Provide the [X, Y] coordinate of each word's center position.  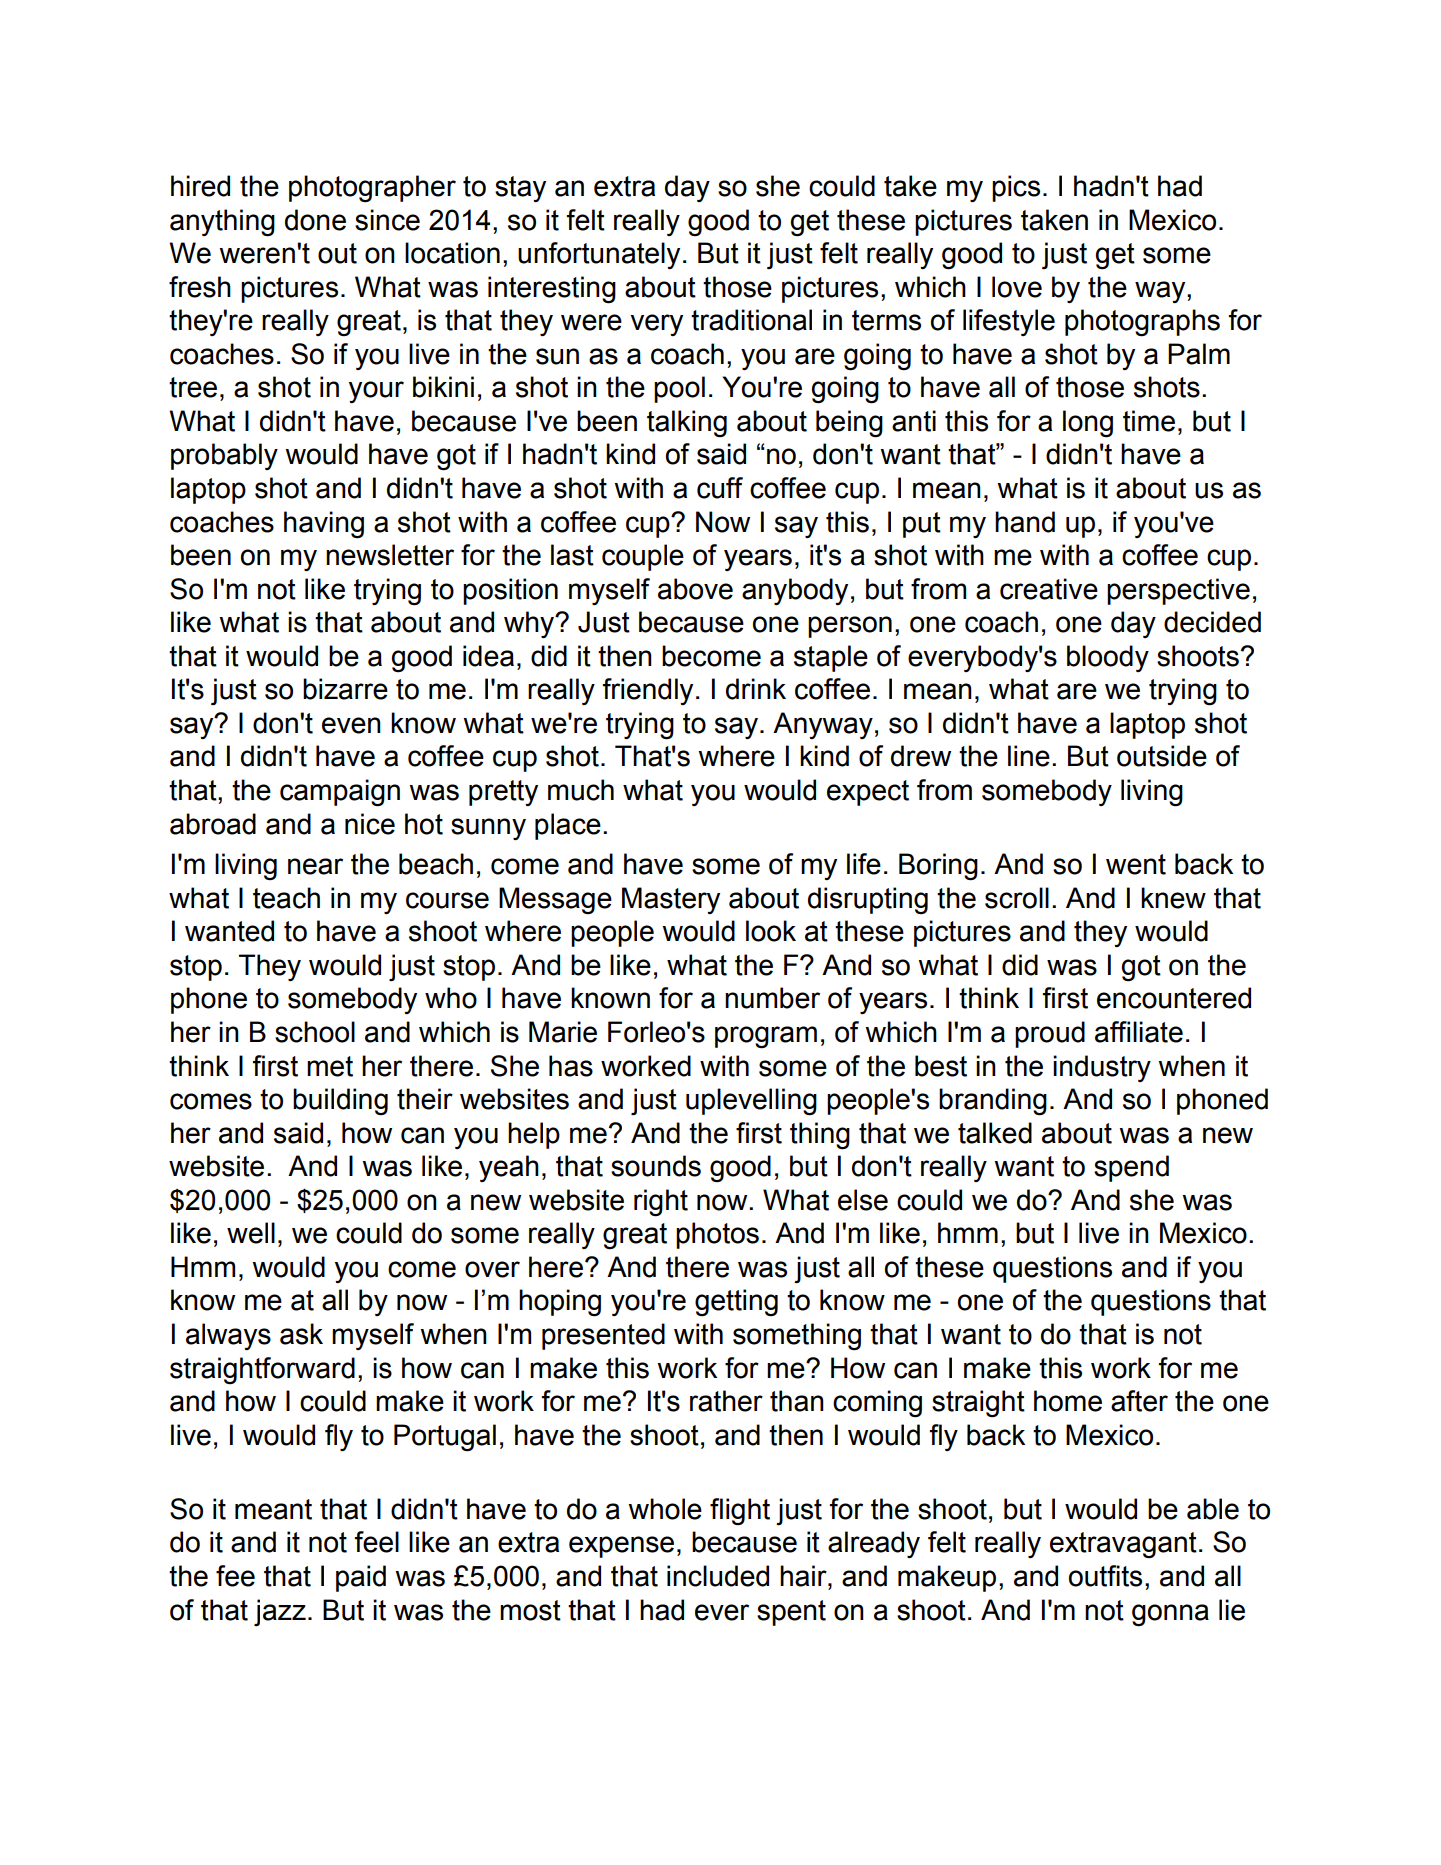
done [315, 220]
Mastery [671, 900]
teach [286, 898]
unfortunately [599, 255]
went [1136, 864]
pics [1016, 188]
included [718, 1576]
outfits [1105, 1576]
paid [361, 1578]
